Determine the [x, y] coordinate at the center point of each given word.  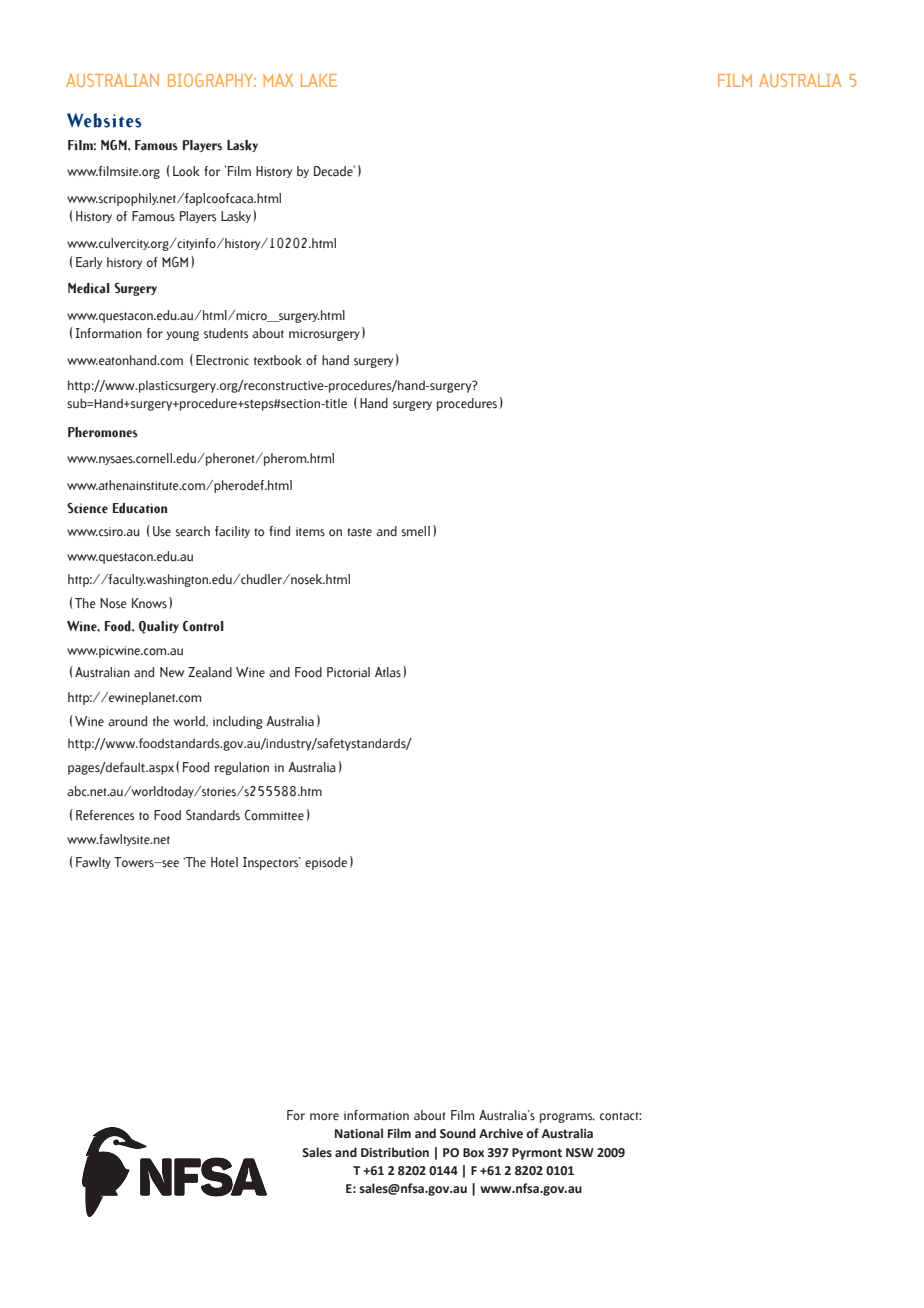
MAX [278, 80]
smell [416, 531]
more [324, 1117]
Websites [104, 120]
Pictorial [348, 672]
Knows [149, 603]
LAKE [319, 80]
